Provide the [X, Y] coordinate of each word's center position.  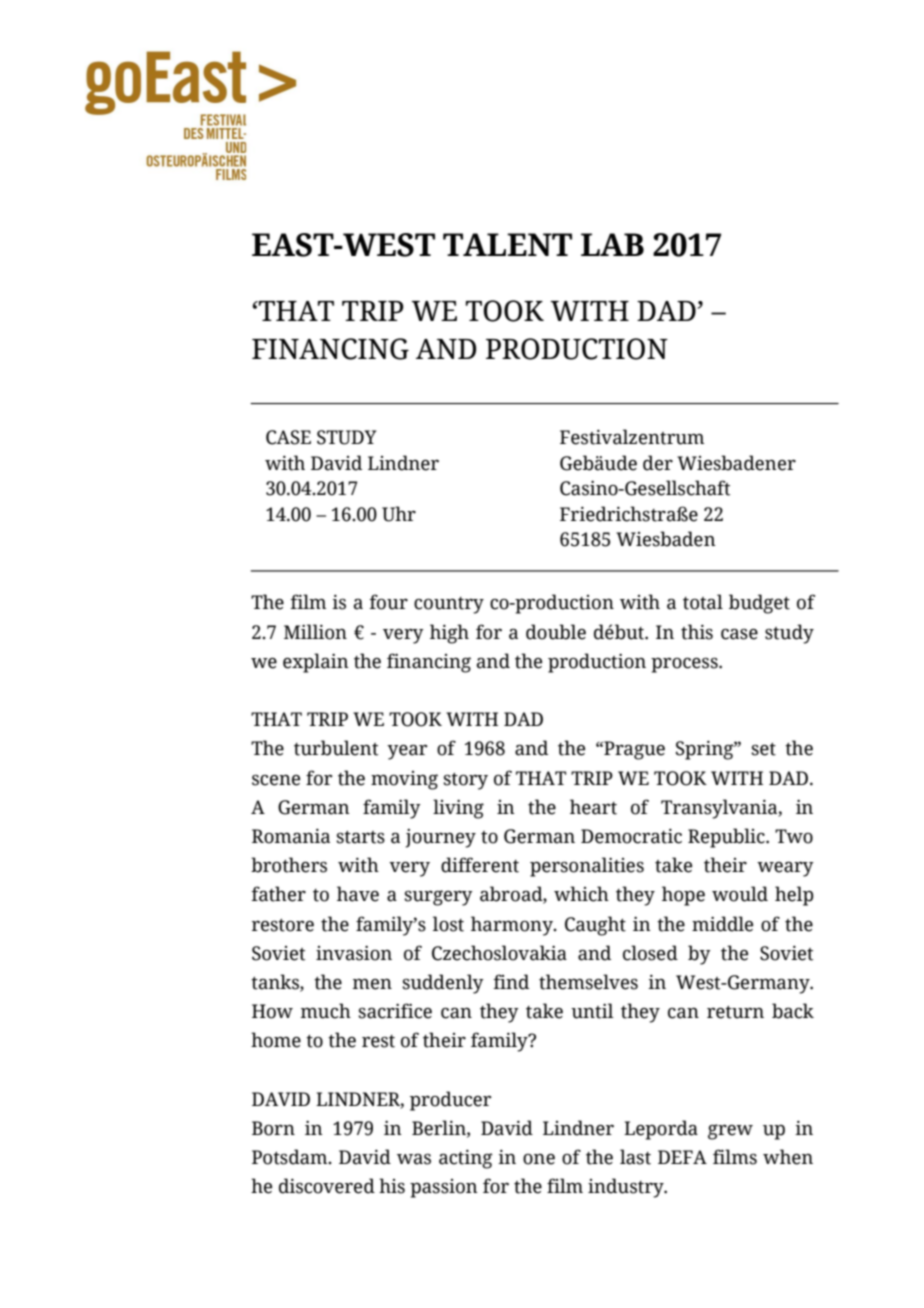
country [449, 605]
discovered [327, 1186]
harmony [513, 926]
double [556, 632]
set [763, 749]
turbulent [336, 748]
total [703, 602]
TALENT [507, 244]
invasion [354, 953]
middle [722, 924]
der [658, 463]
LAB [612, 244]
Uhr [399, 514]
